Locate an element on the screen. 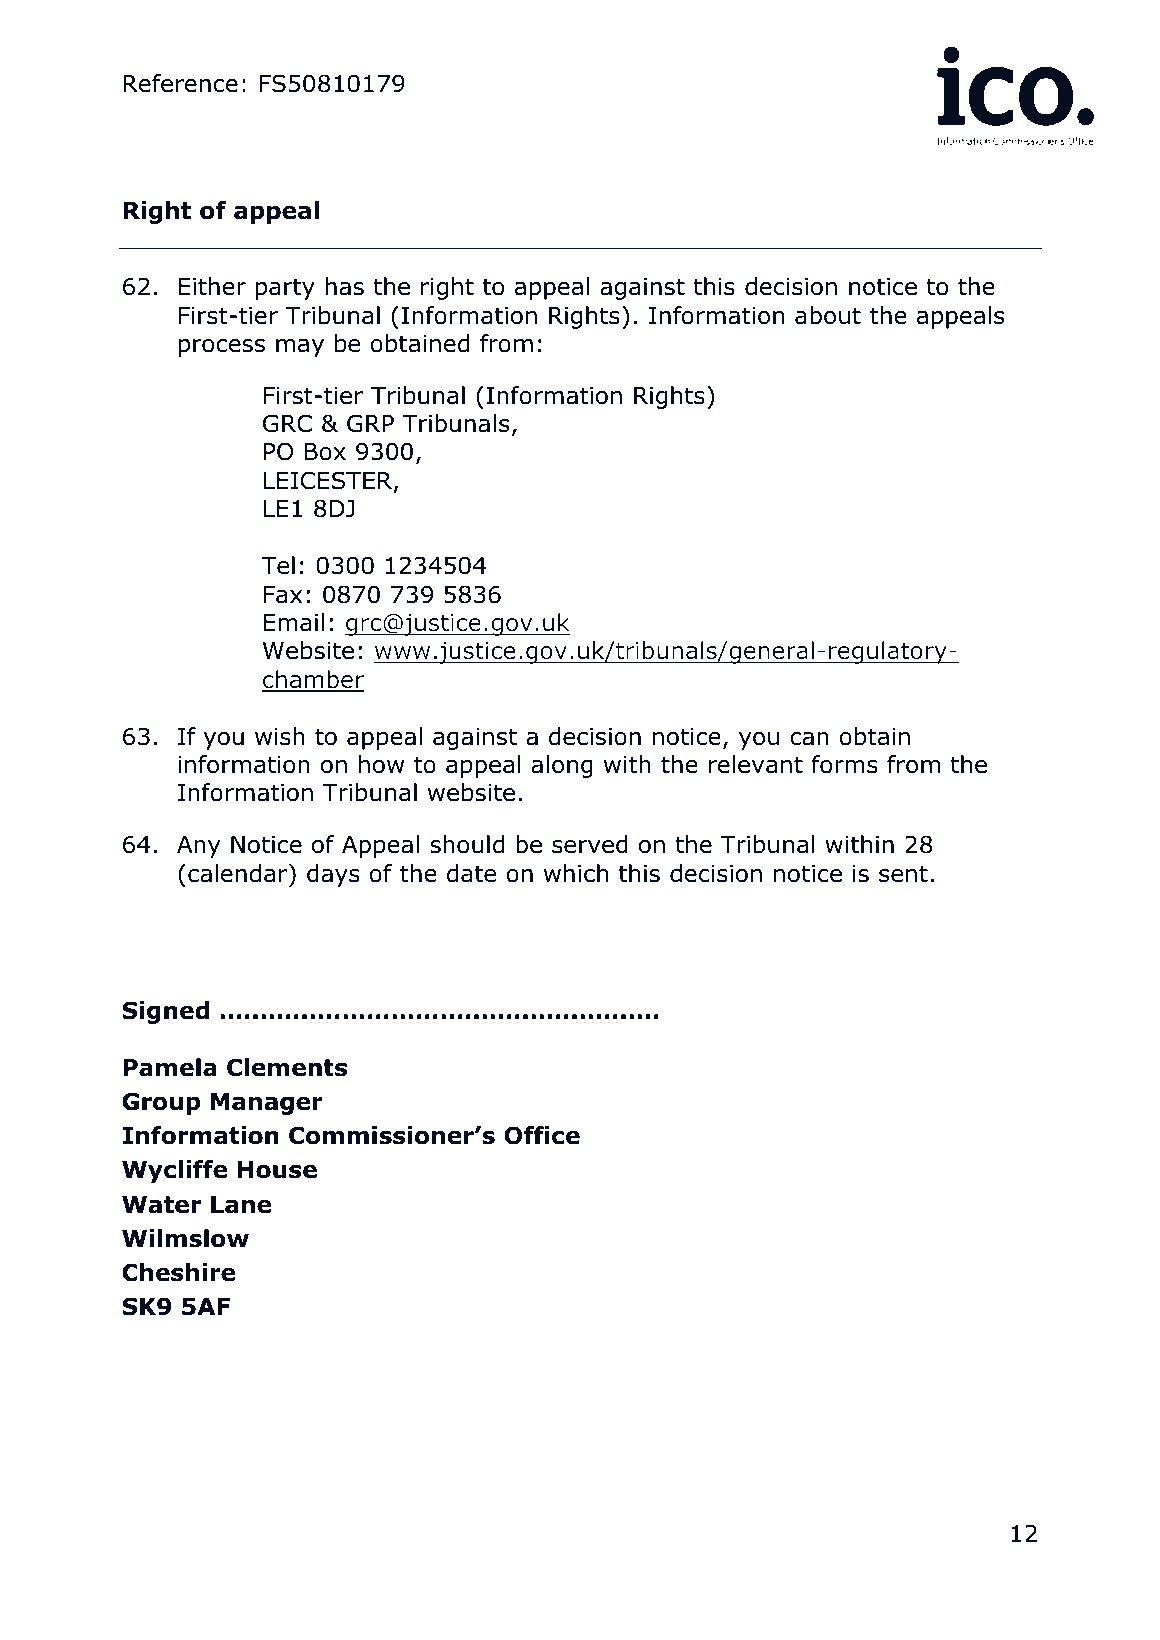  can is located at coordinates (809, 739).
